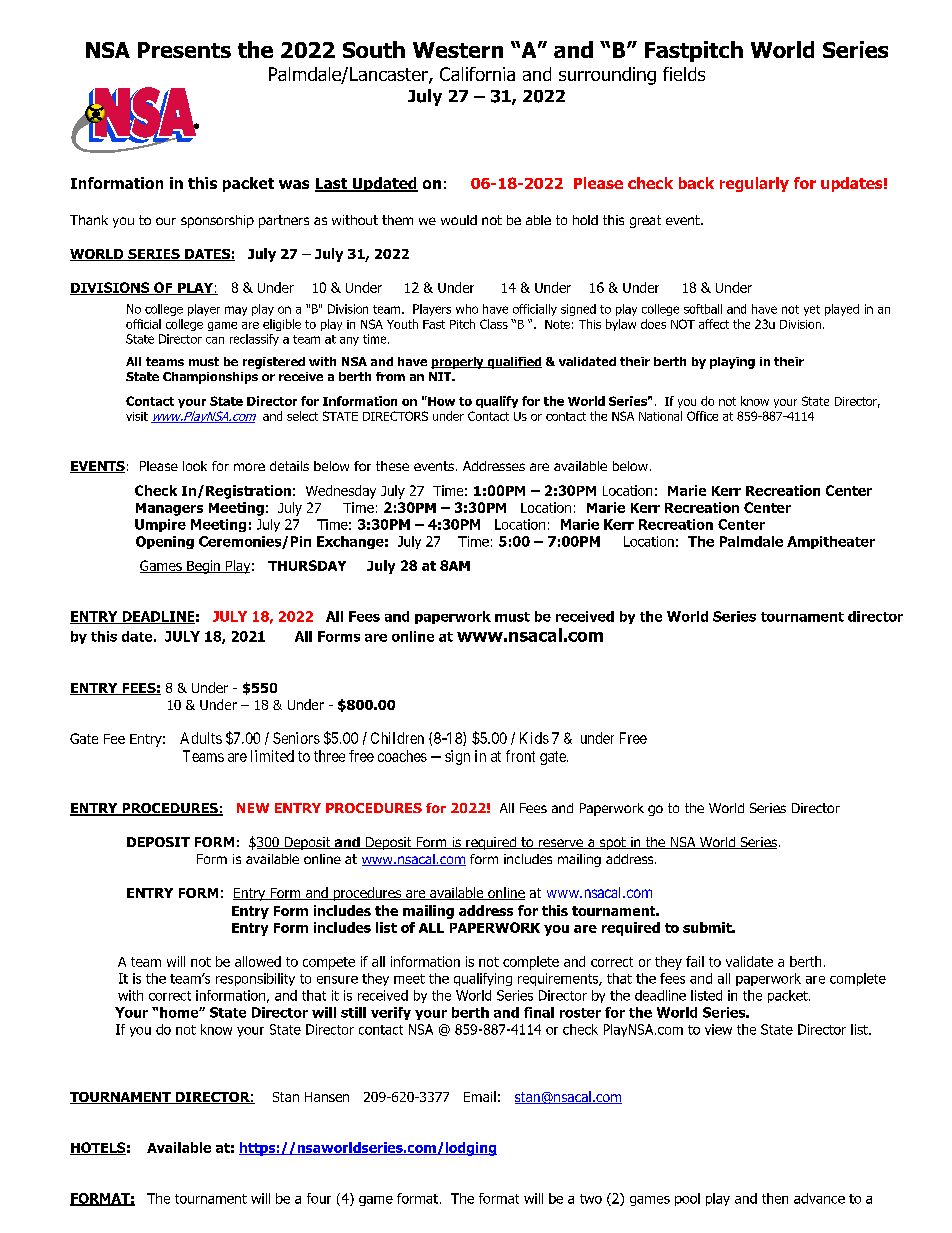 The width and height of the document is (952, 1233). Describe the element at coordinates (684, 74) in the document. I see `fields` at that location.
